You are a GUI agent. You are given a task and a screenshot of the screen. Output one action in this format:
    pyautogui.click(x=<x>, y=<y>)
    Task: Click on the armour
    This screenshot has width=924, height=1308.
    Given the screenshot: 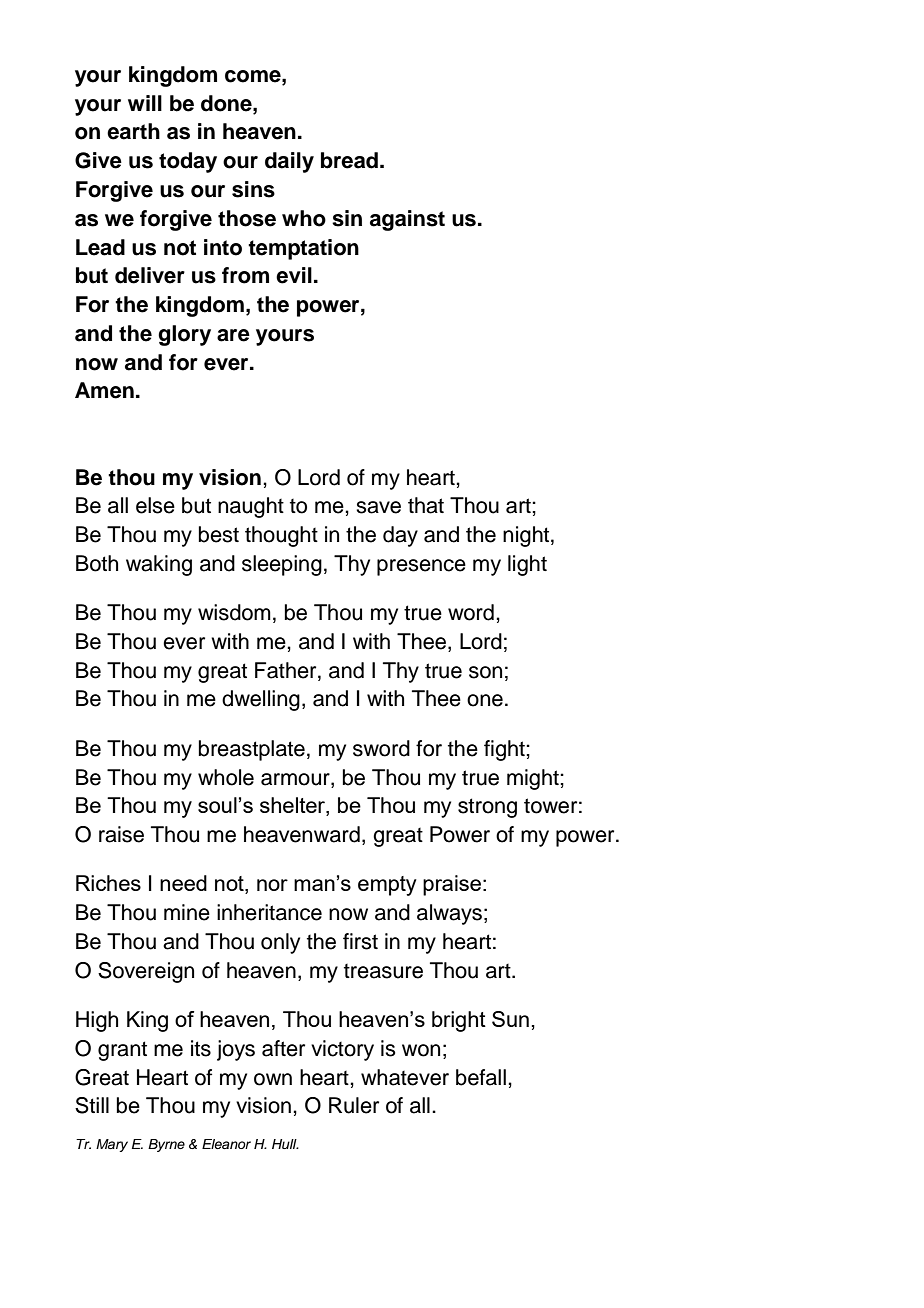 What is the action you would take?
    pyautogui.click(x=296, y=779)
